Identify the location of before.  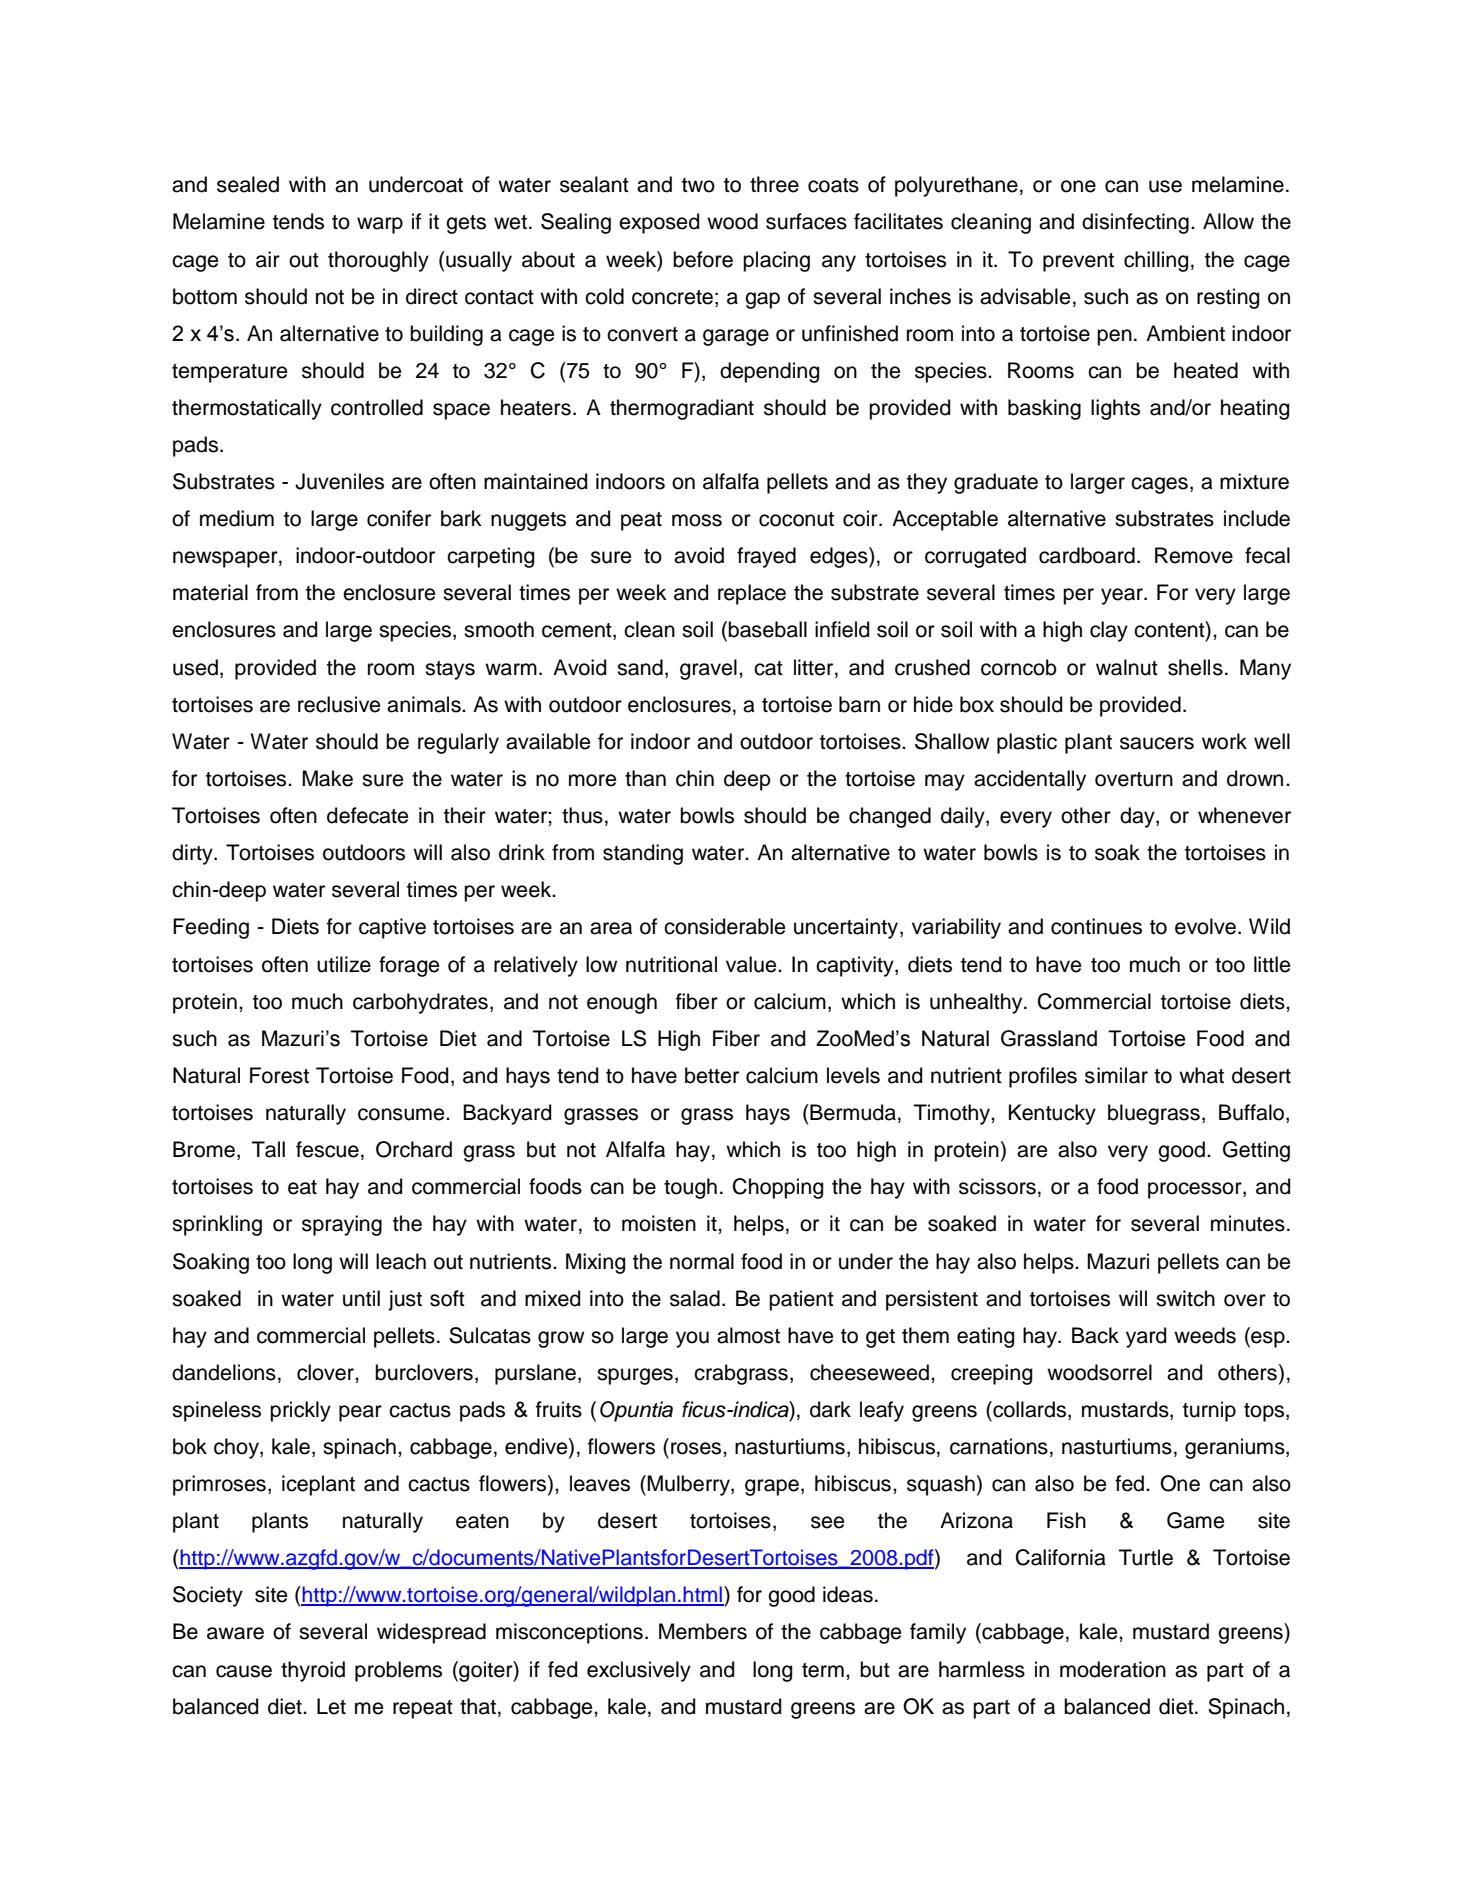
(703, 259).
